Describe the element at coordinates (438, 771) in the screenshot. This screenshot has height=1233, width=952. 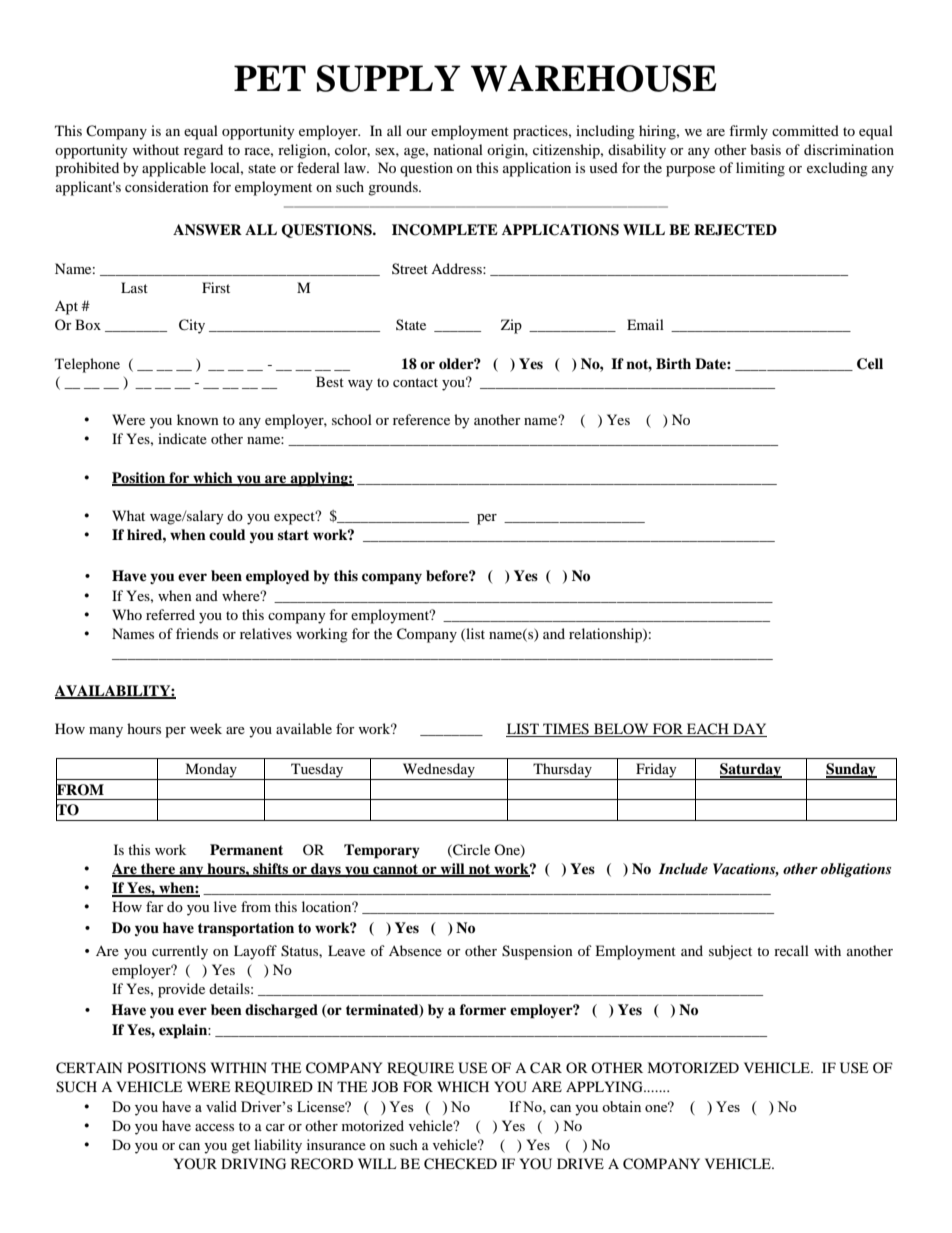
I see `Wednesday` at that location.
